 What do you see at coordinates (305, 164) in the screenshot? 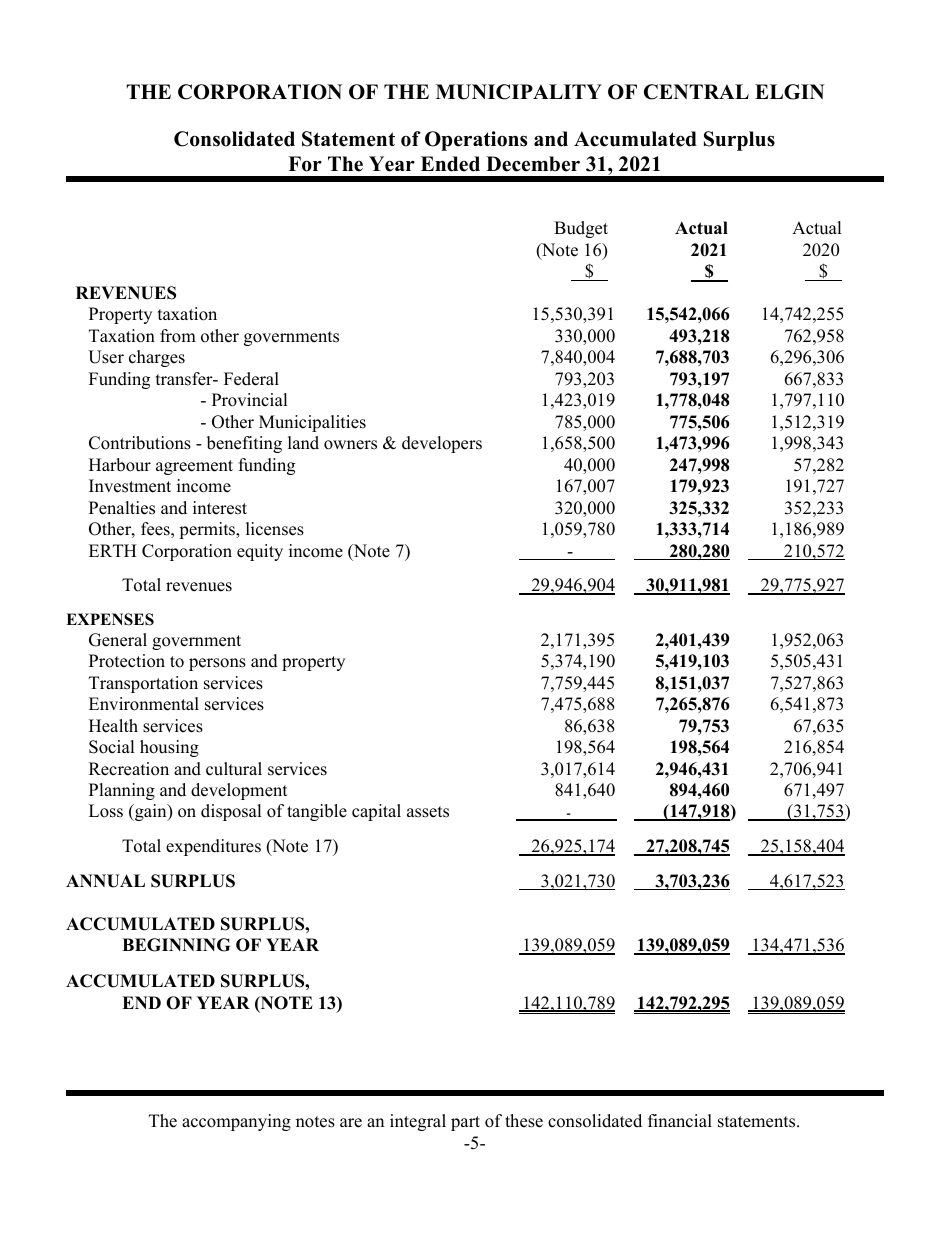
I see `For` at bounding box center [305, 164].
